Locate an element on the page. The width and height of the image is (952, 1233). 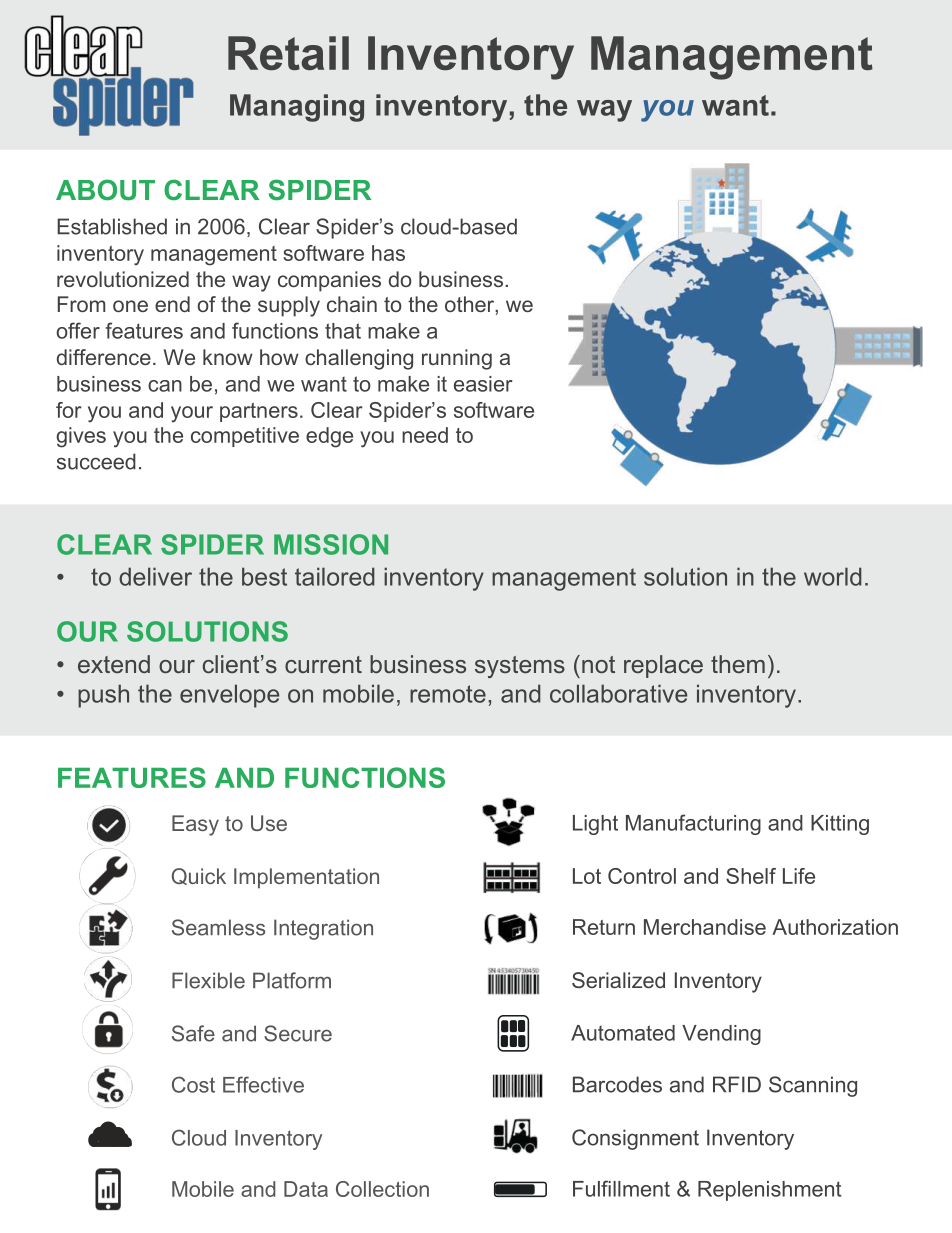
need is located at coordinates (425, 435).
